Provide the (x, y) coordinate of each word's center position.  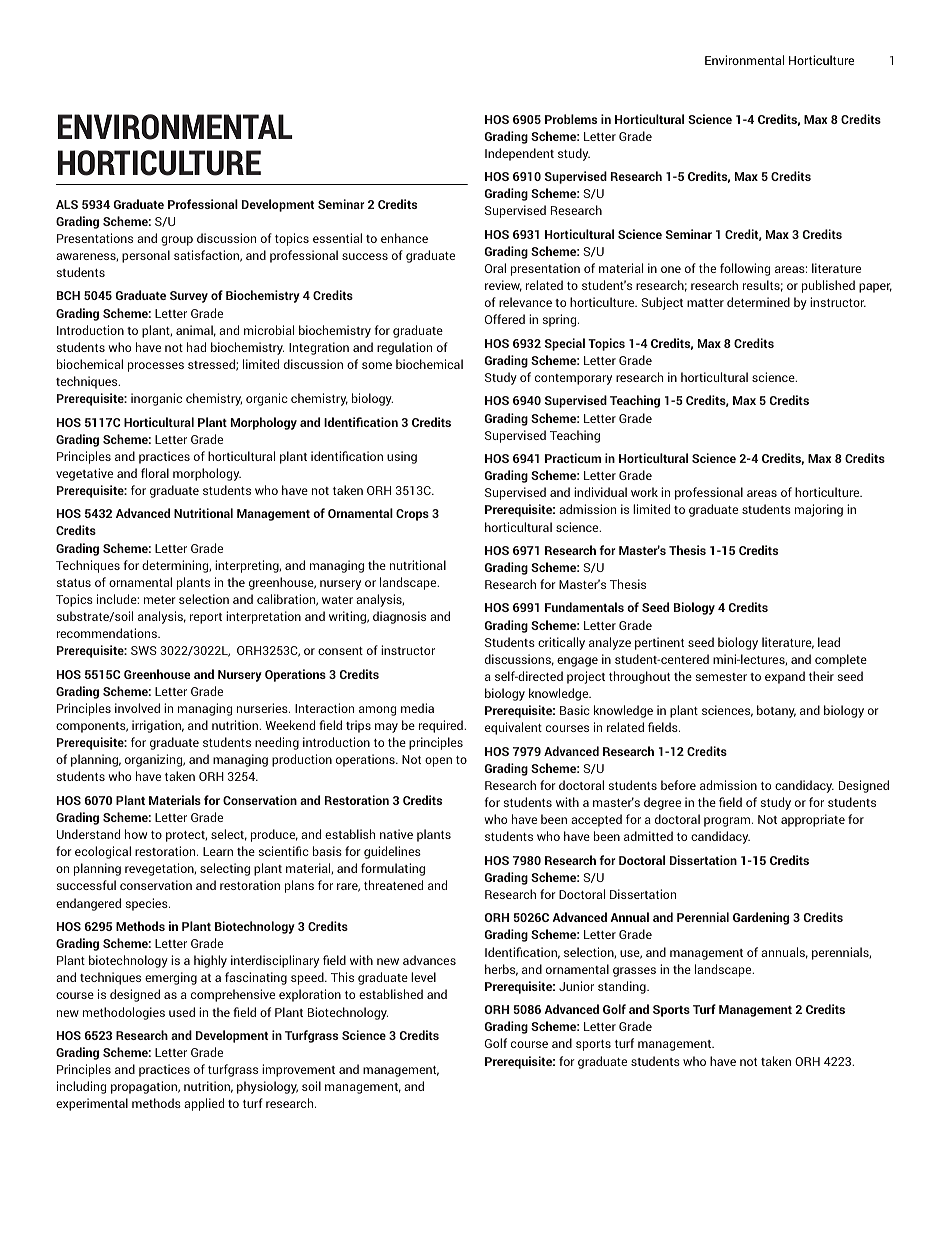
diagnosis (399, 617)
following (745, 269)
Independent (519, 154)
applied (204, 1104)
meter (160, 600)
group (177, 241)
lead (829, 642)
